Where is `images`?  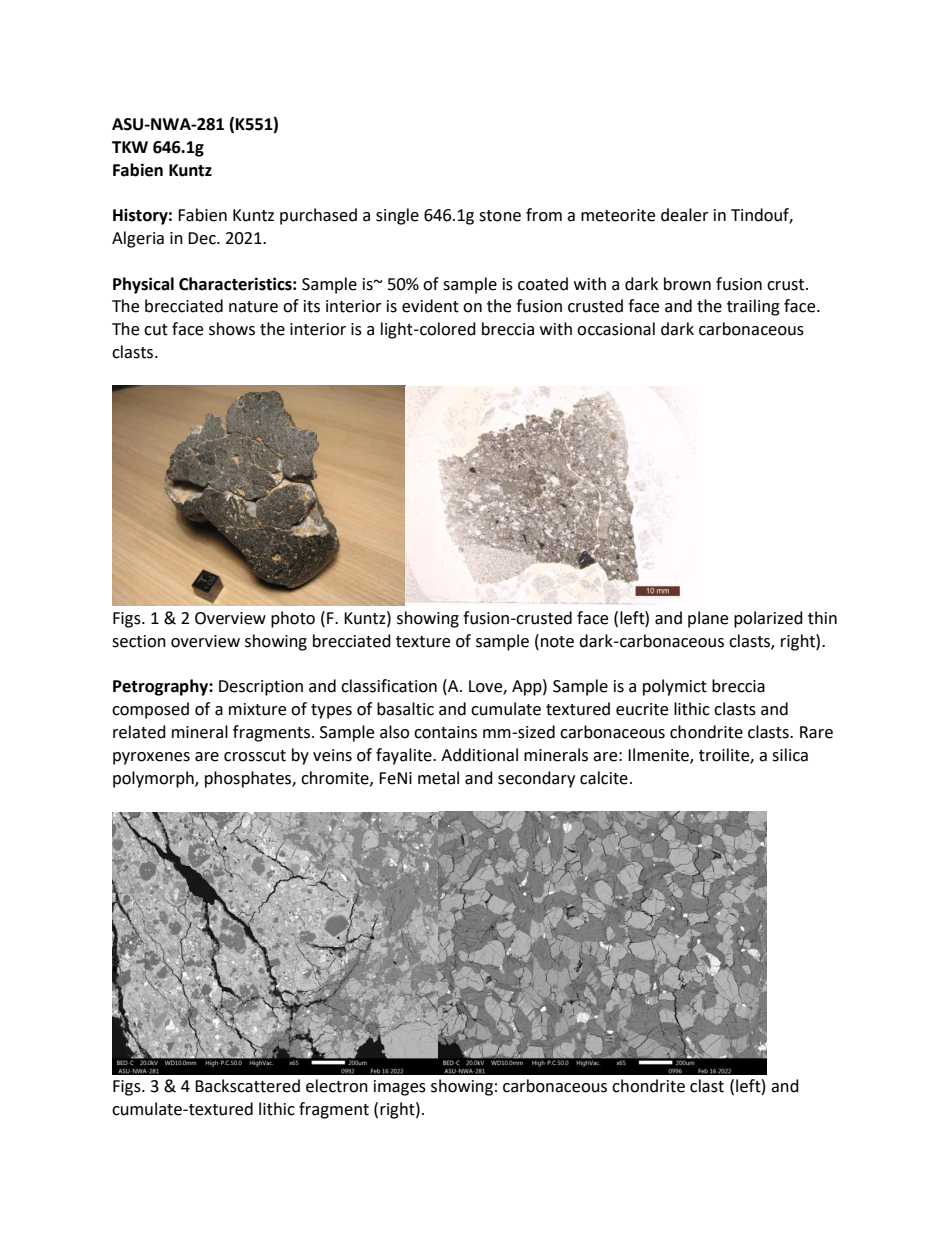 images is located at coordinates (400, 1088).
